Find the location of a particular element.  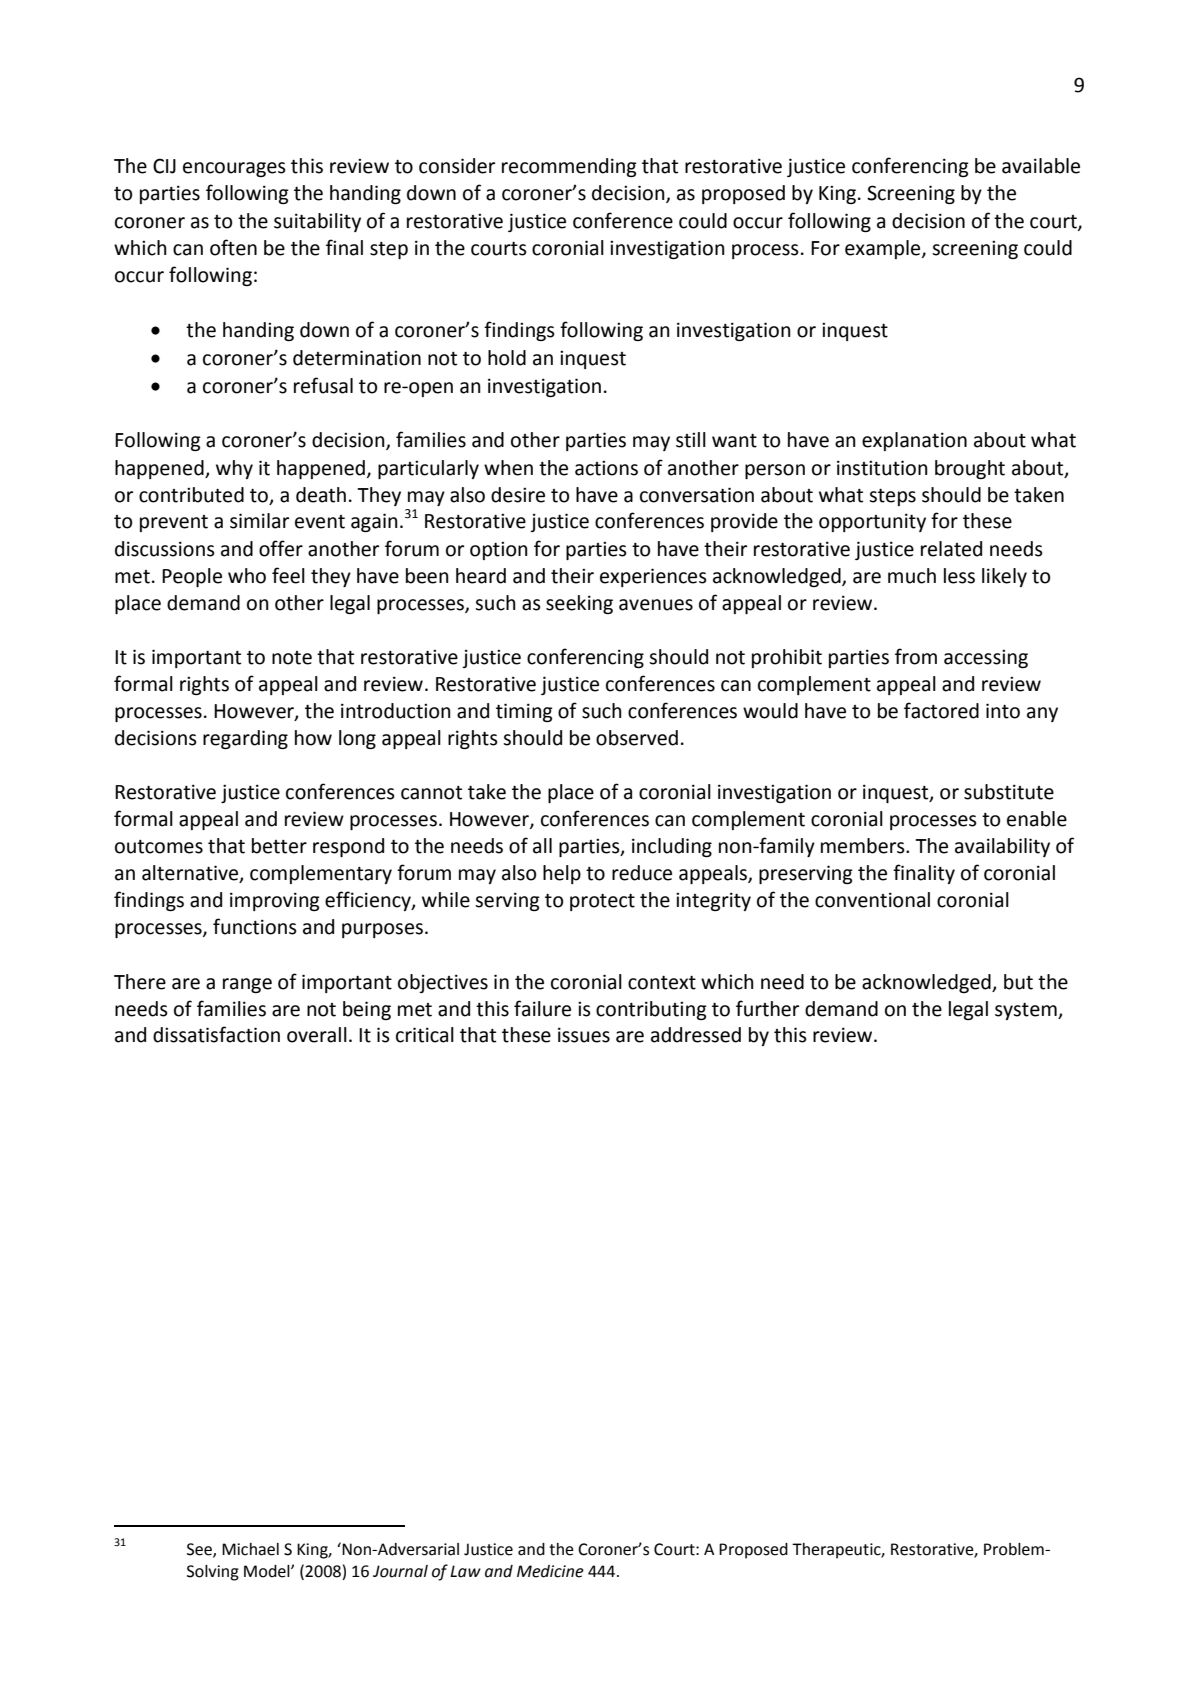

availability is located at coordinates (1002, 847).
